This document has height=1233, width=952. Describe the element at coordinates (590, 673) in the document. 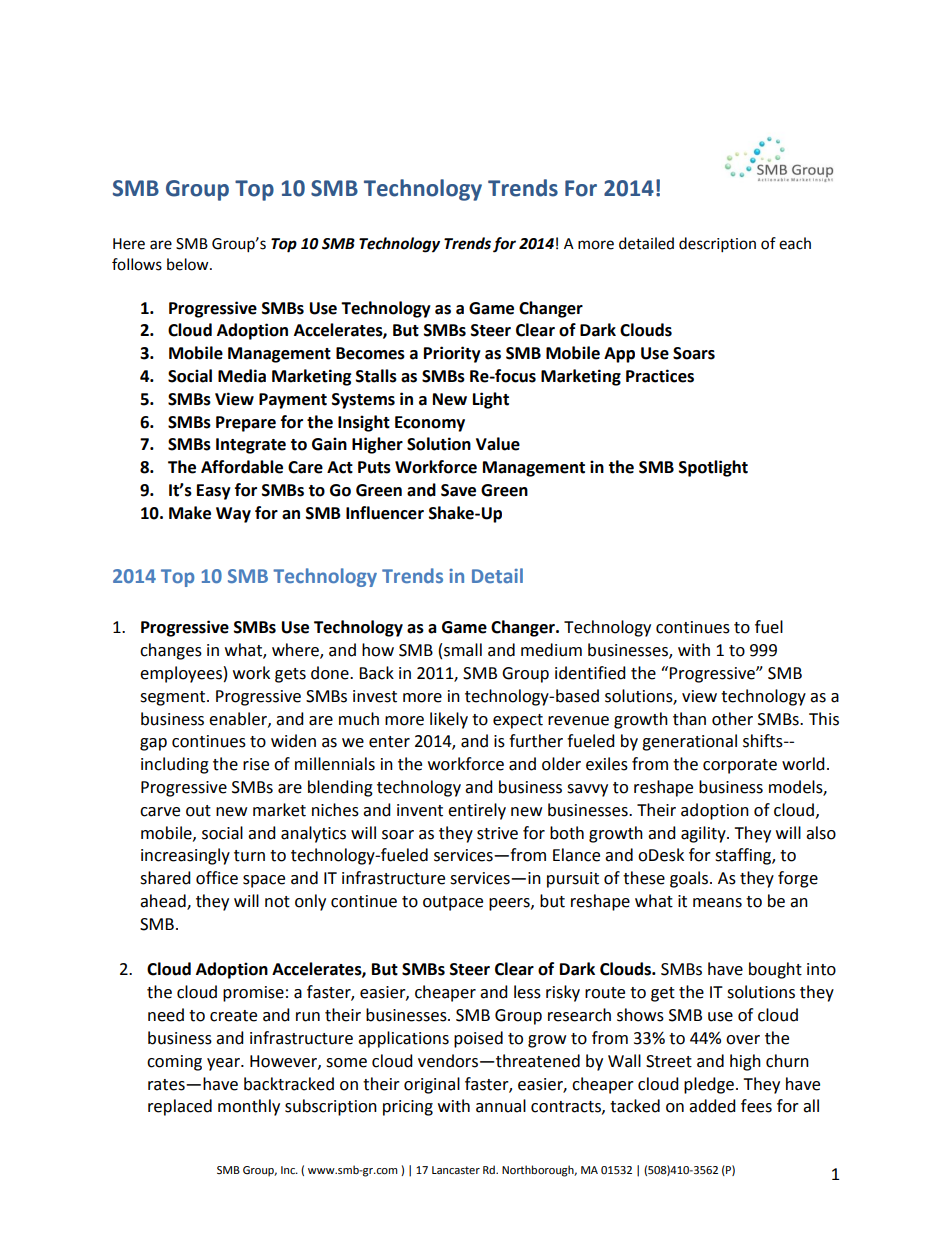

I see `identified` at that location.
